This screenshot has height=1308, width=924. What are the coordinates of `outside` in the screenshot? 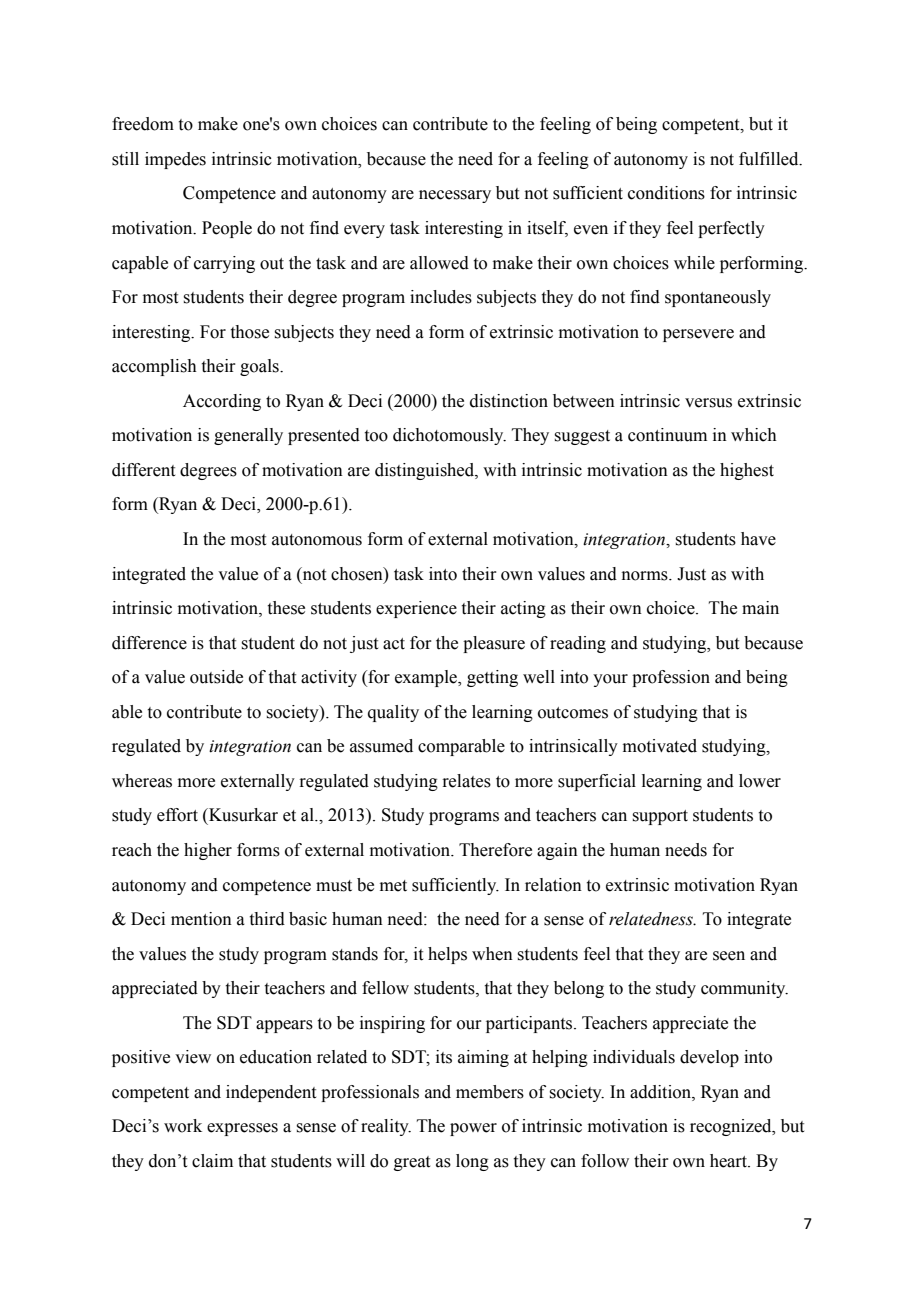 It's located at (216, 677).
